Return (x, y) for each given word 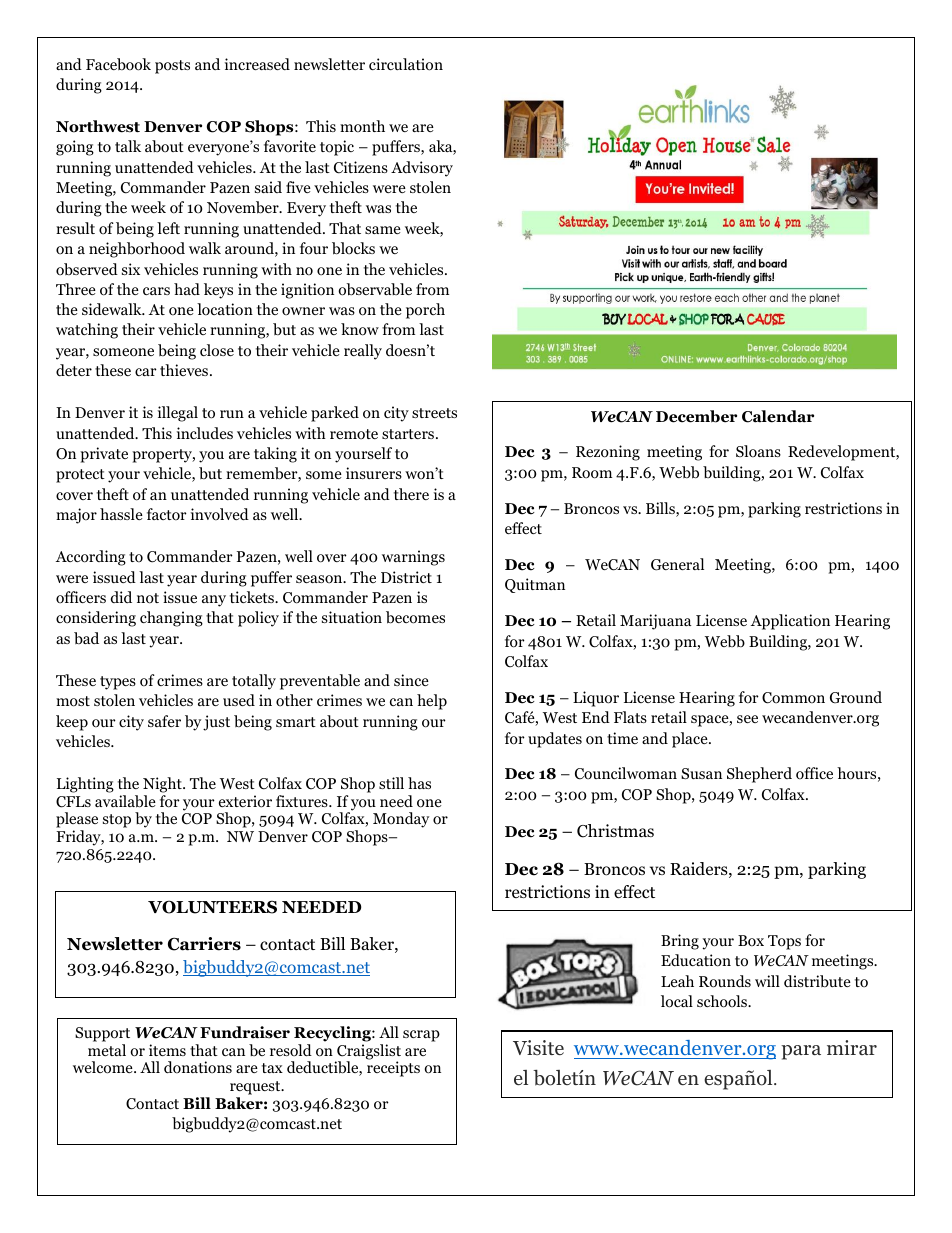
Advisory (422, 169)
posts (172, 67)
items (167, 1050)
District (406, 577)
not (148, 598)
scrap (421, 1036)
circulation (406, 64)
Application (790, 622)
